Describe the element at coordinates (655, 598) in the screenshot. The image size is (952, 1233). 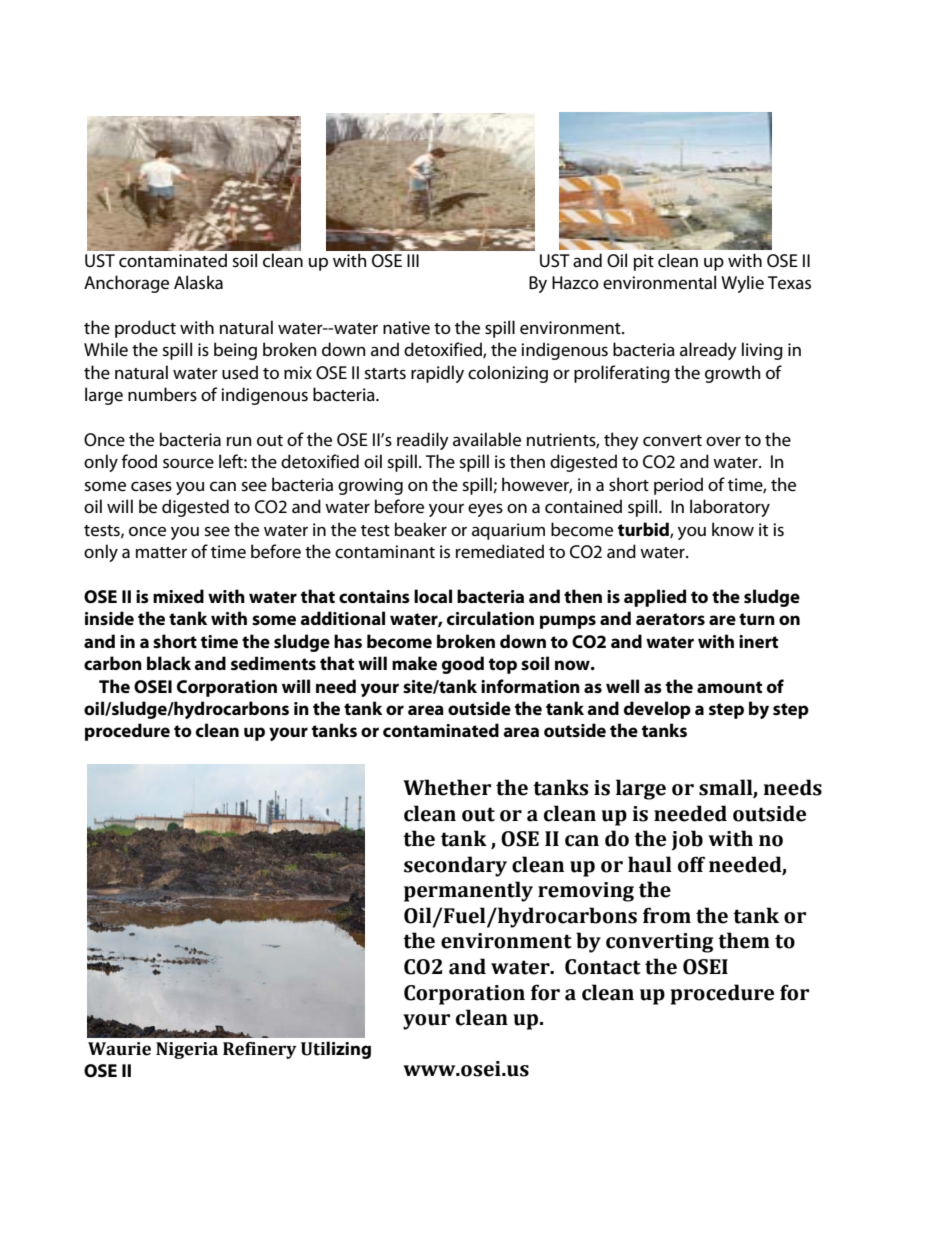
I see `applied` at that location.
